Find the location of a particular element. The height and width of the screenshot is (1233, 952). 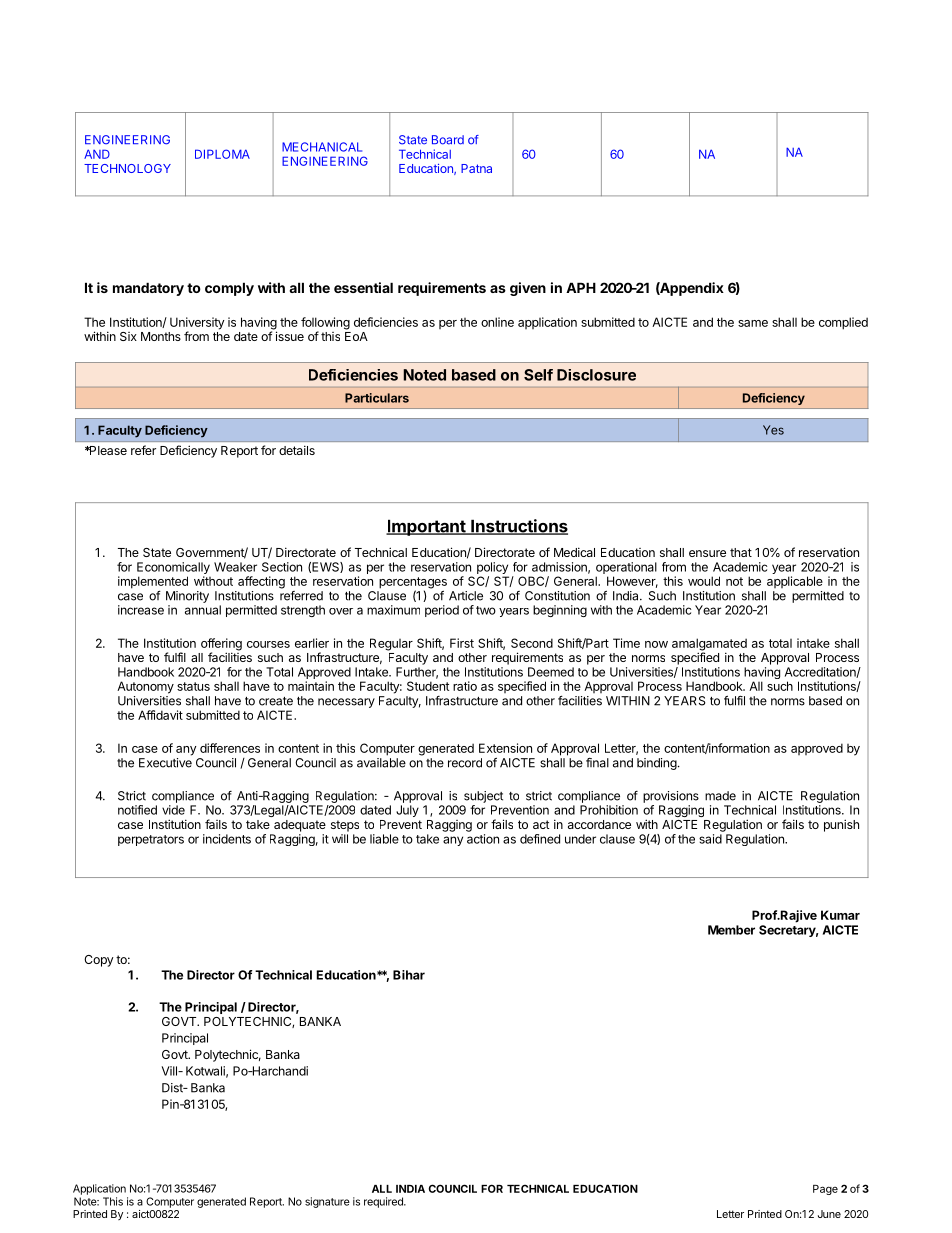

required is located at coordinates (384, 1202).
